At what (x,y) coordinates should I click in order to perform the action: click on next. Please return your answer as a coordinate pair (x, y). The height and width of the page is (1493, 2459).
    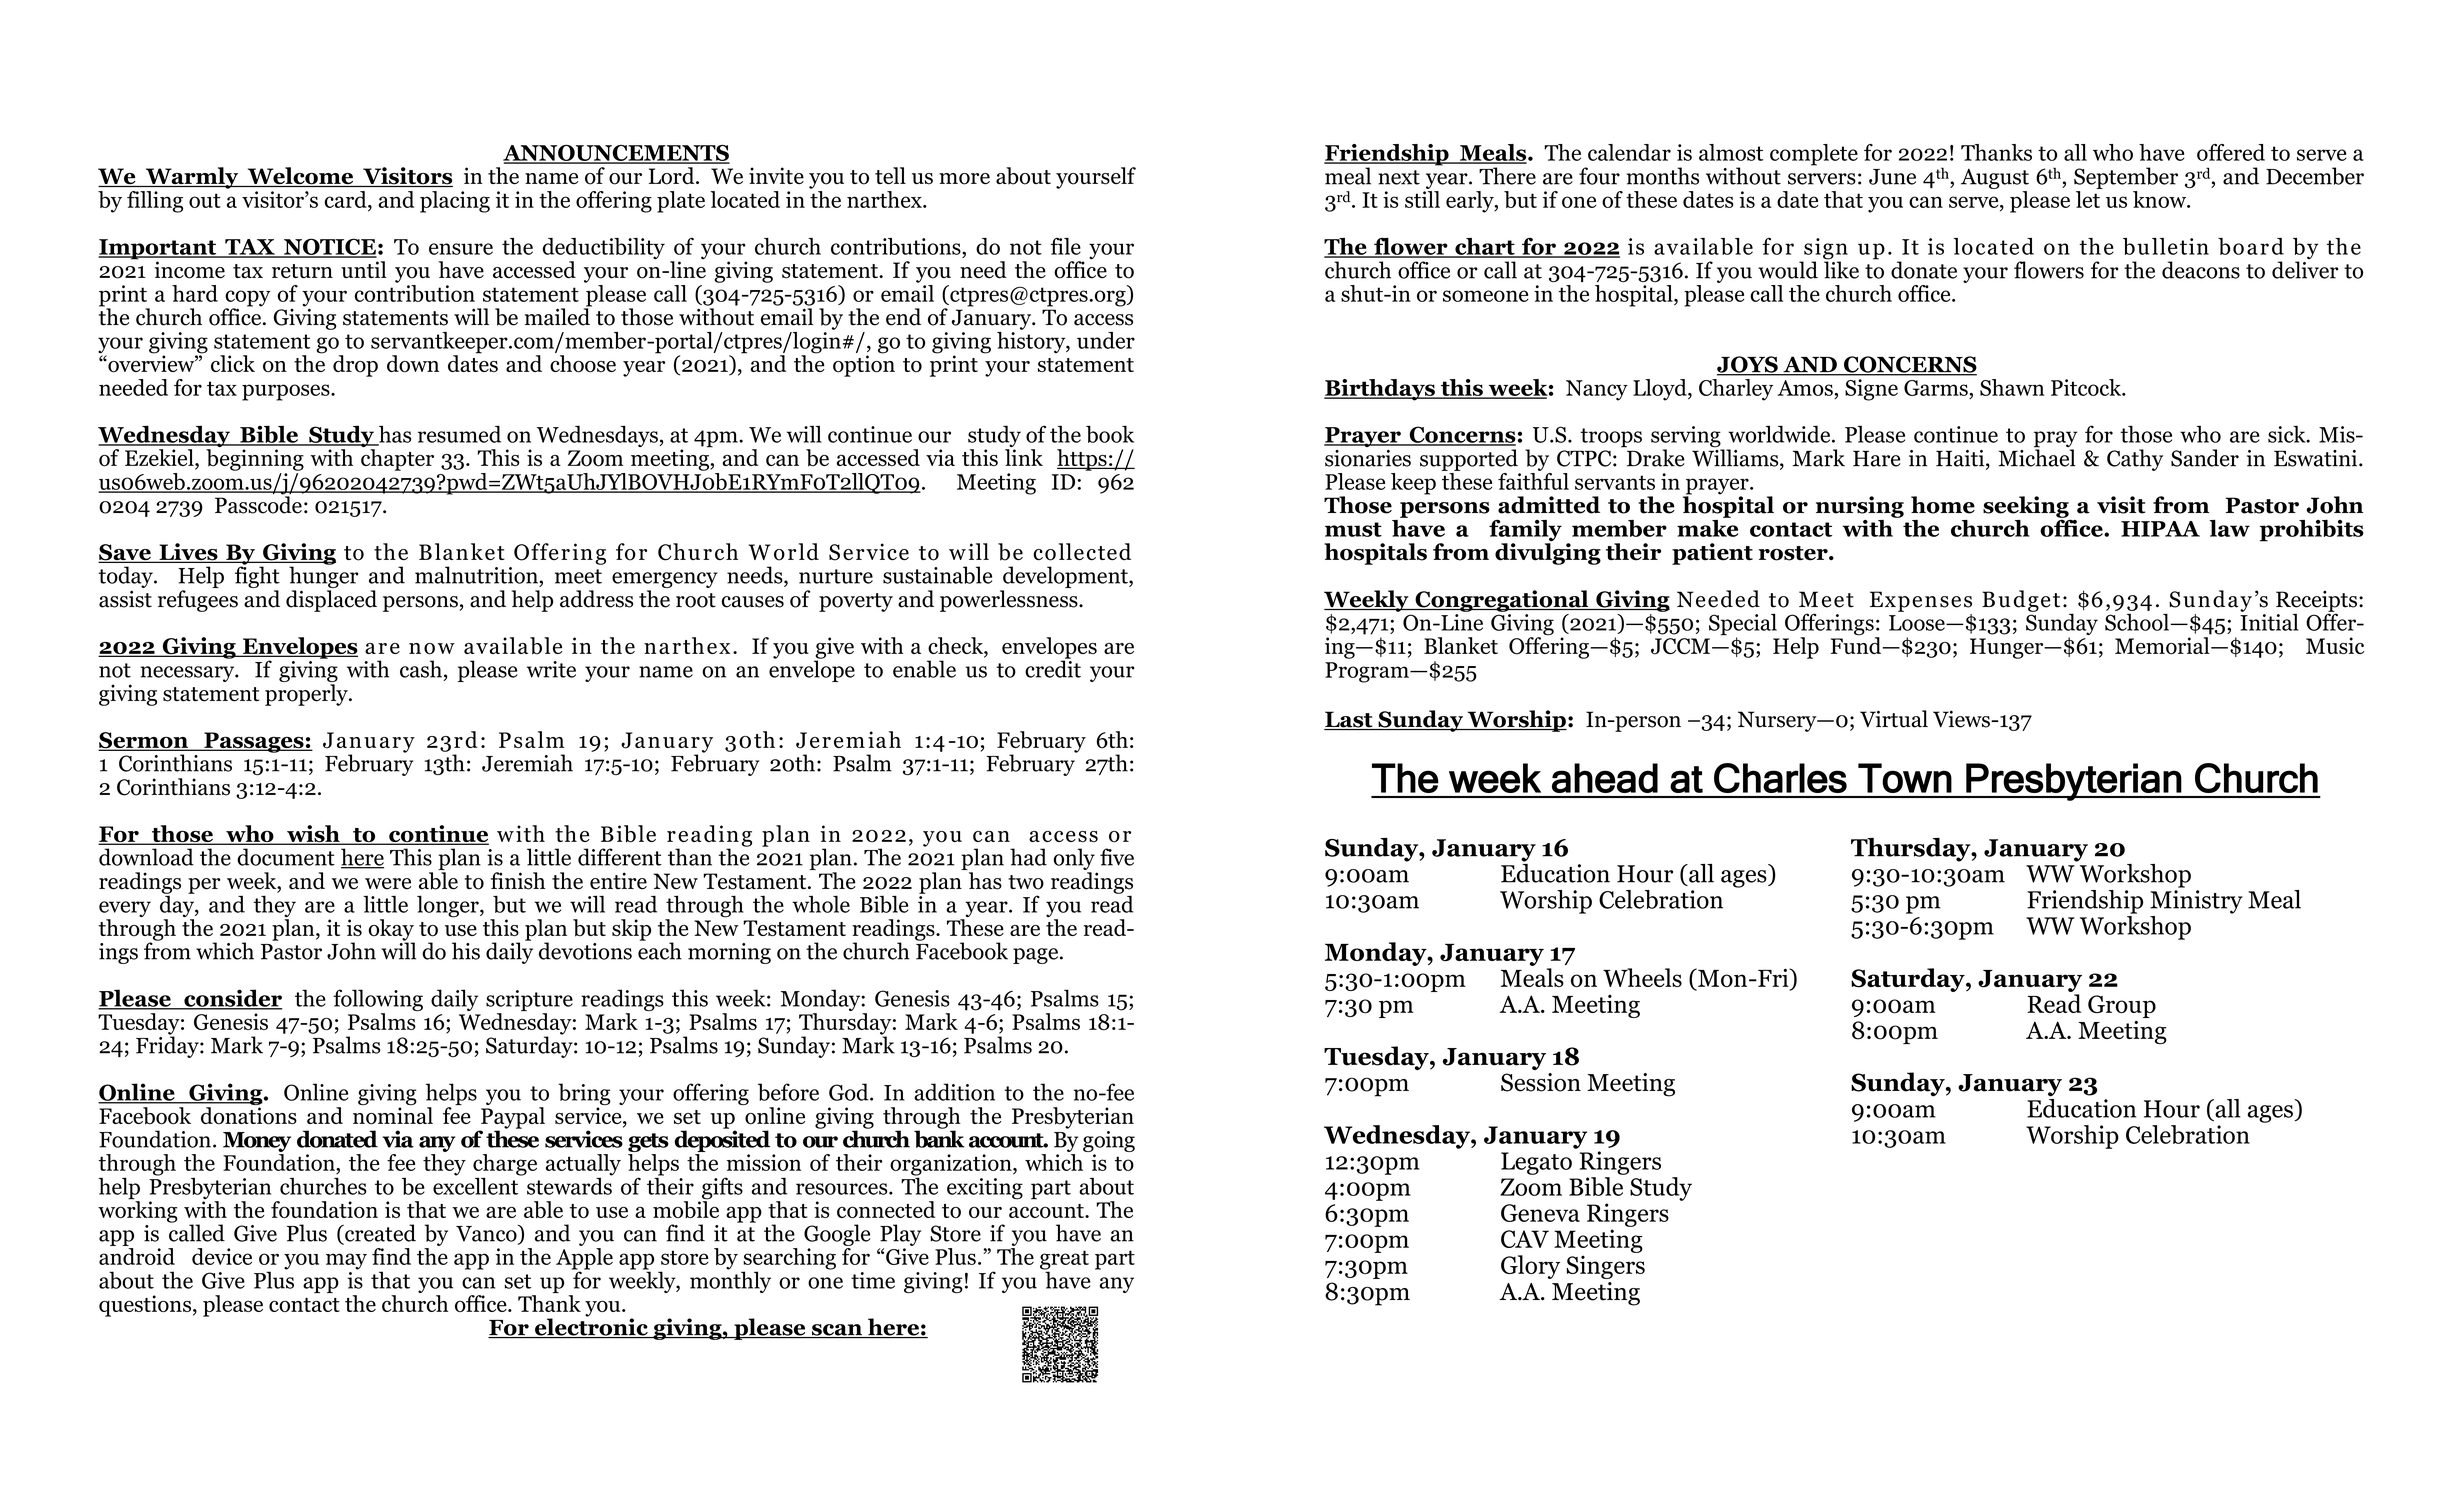
    Looking at the image, I should click on (1399, 177).
